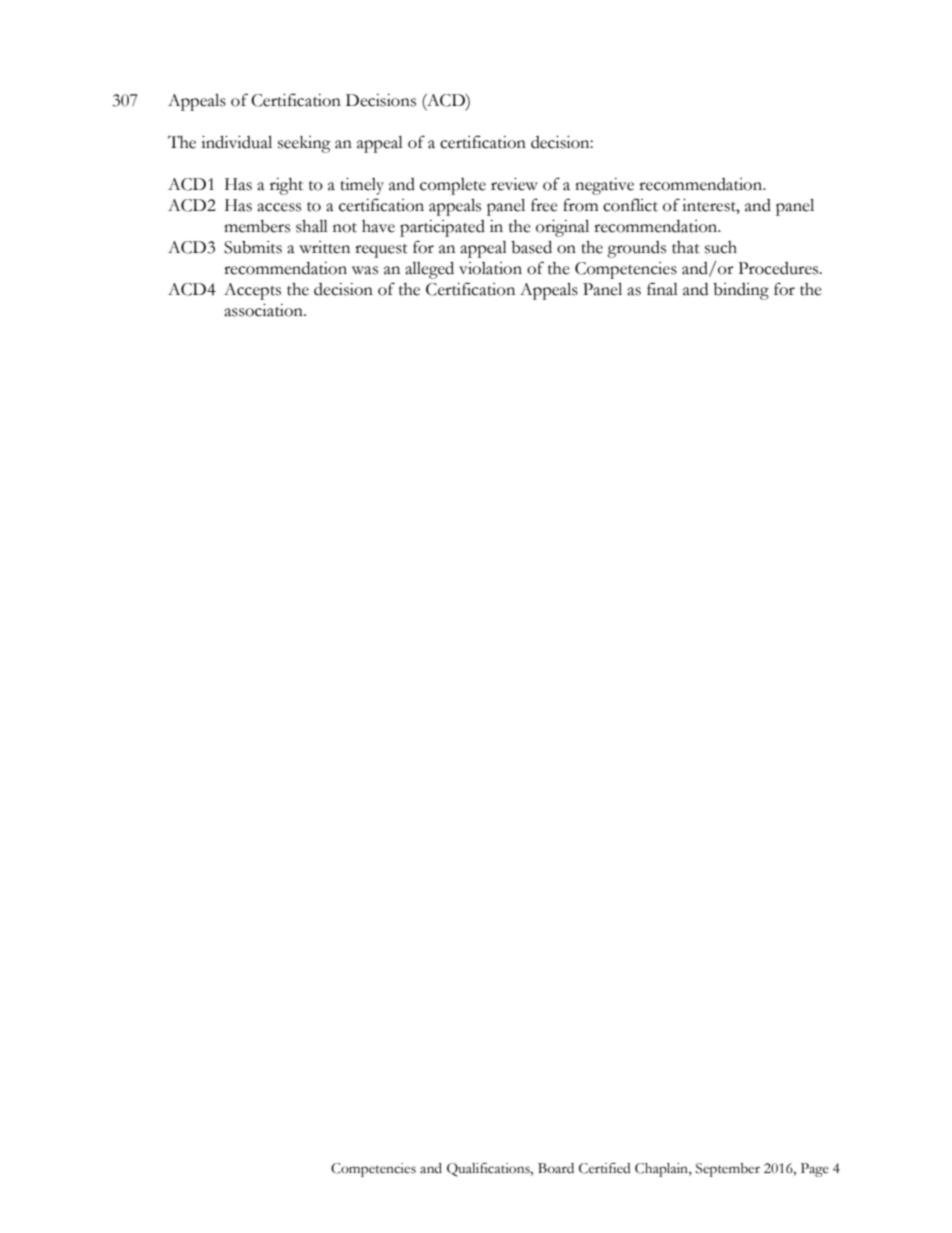 The width and height of the screenshot is (952, 1233). What do you see at coordinates (264, 310) in the screenshot?
I see `association` at bounding box center [264, 310].
